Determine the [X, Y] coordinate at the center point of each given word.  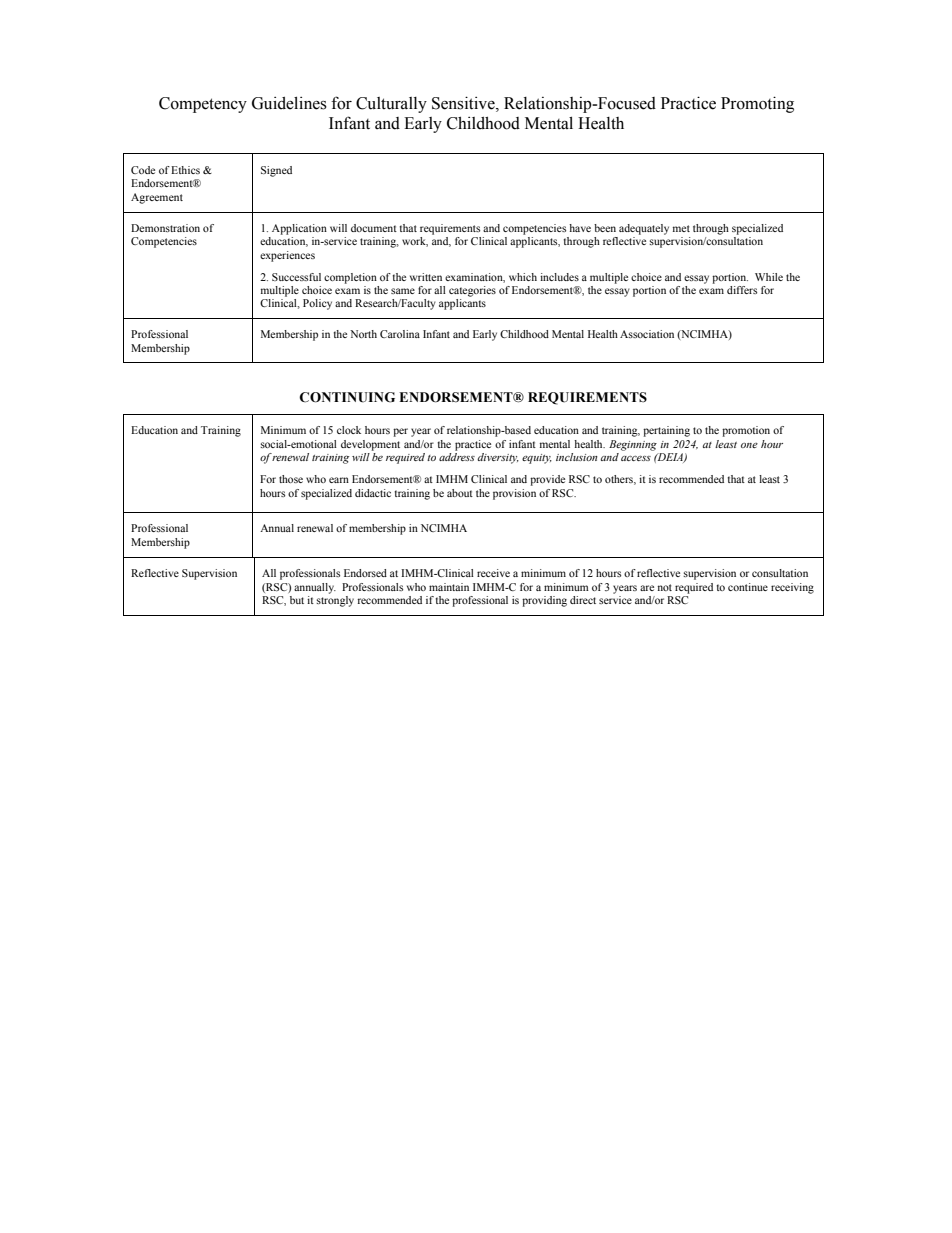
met [681, 228]
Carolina [400, 334]
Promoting [757, 104]
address [457, 457]
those [291, 479]
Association [647, 334]
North [363, 334]
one [749, 445]
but [297, 600]
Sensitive [464, 104]
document [374, 228]
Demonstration [165, 228]
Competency [203, 105]
